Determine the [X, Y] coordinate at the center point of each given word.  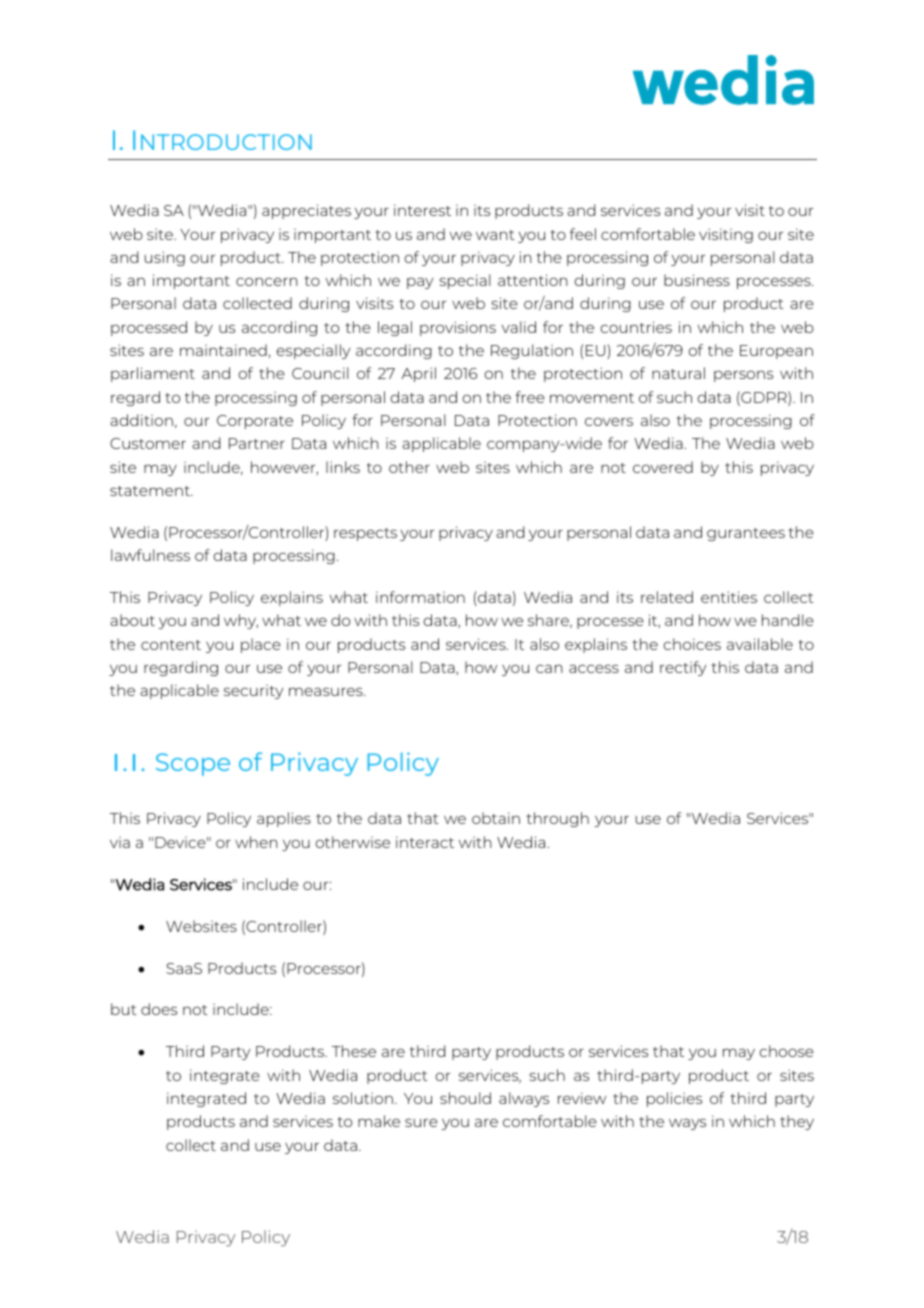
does [159, 1009]
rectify [683, 668]
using [165, 258]
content [171, 645]
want [495, 235]
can [549, 668]
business [697, 280]
